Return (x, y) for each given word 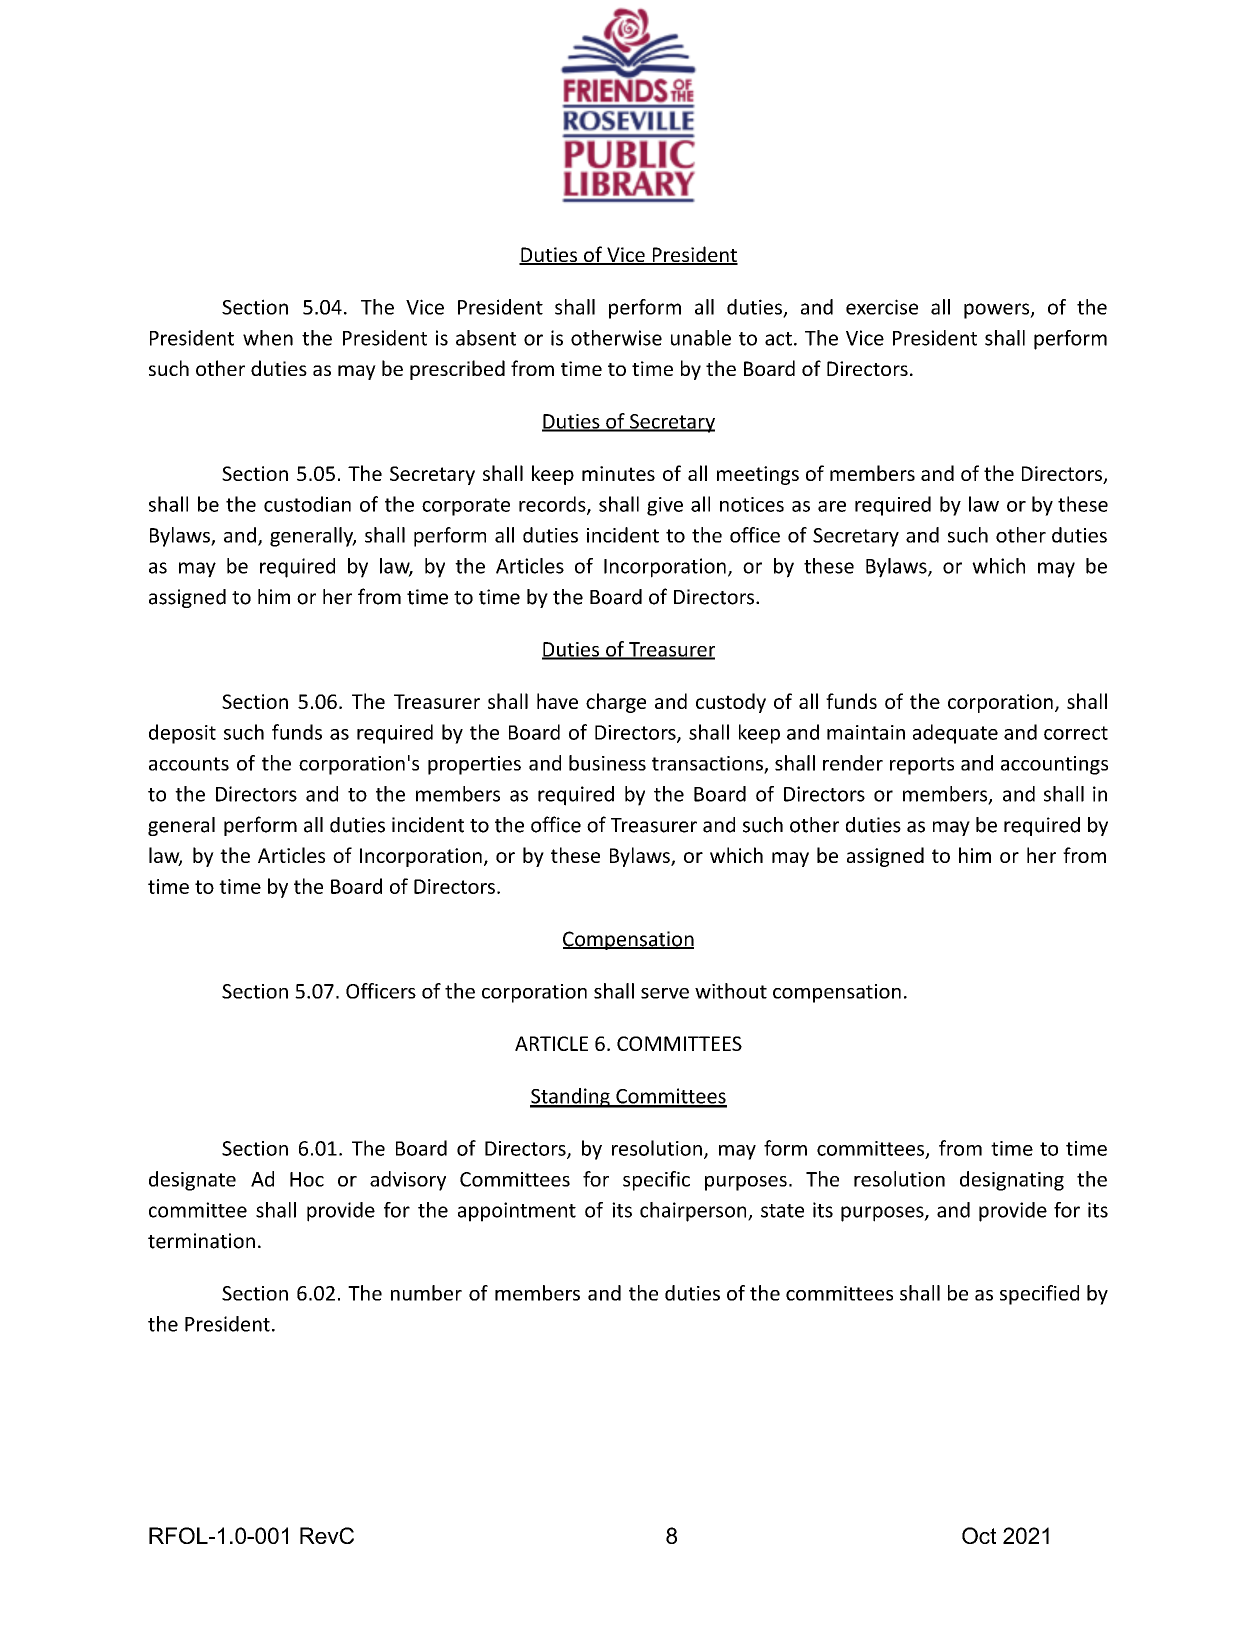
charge (616, 703)
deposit (182, 734)
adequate (955, 734)
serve (665, 993)
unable (701, 338)
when (268, 338)
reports (922, 766)
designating (1012, 1181)
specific (656, 1181)
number (426, 1293)
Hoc (307, 1179)
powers (998, 311)
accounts (189, 764)
